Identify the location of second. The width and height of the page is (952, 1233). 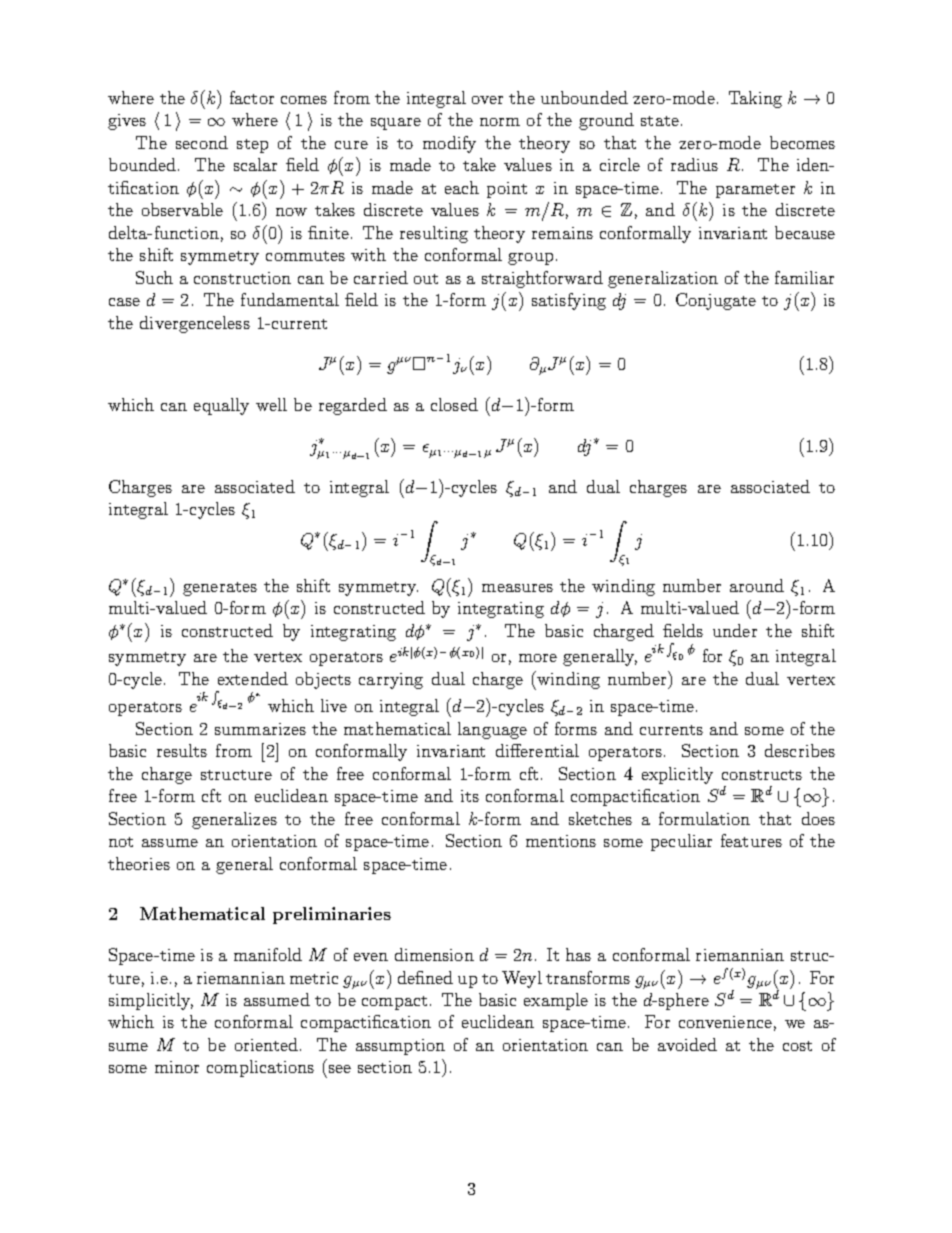
(202, 142).
